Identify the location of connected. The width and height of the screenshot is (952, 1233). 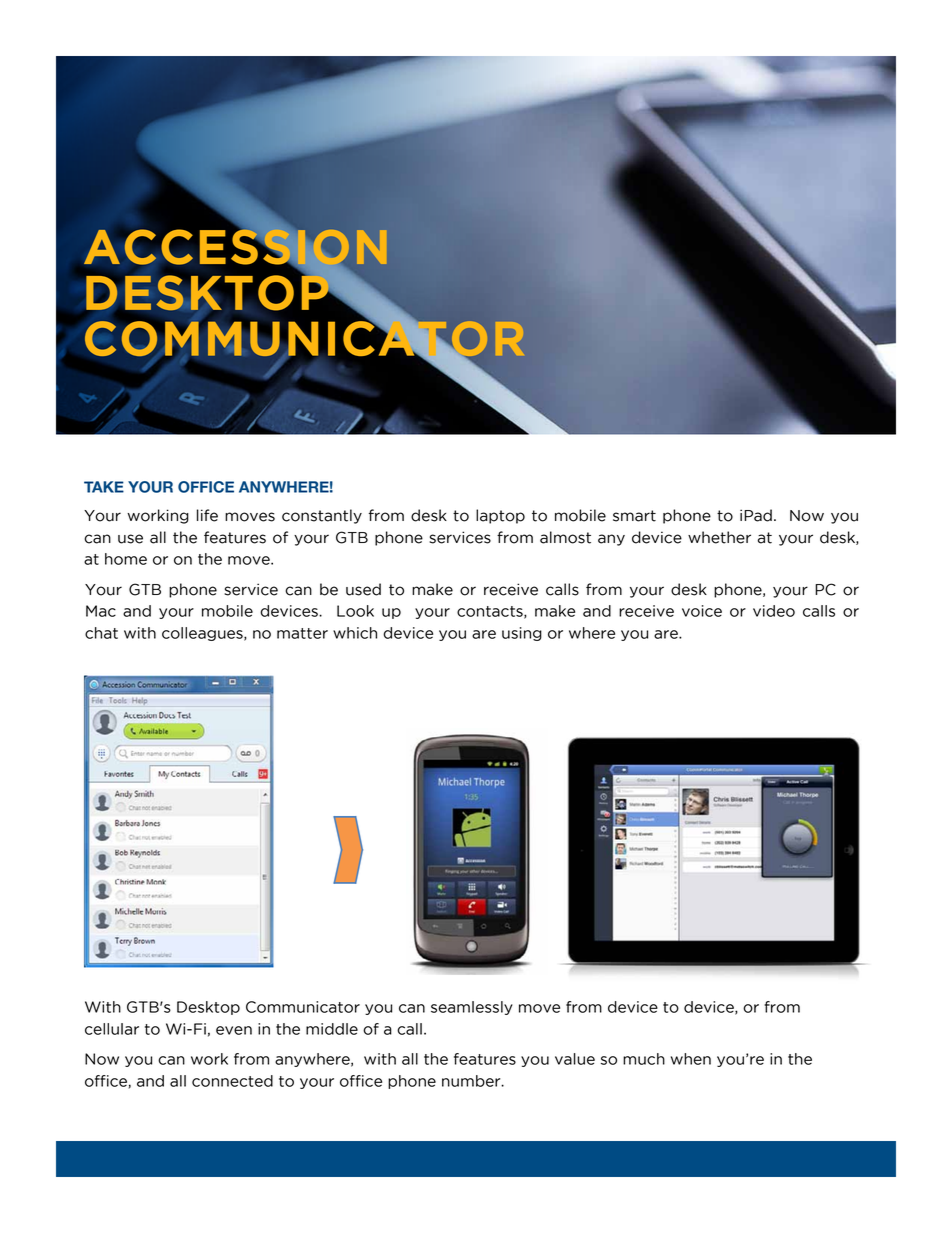
(232, 1081).
